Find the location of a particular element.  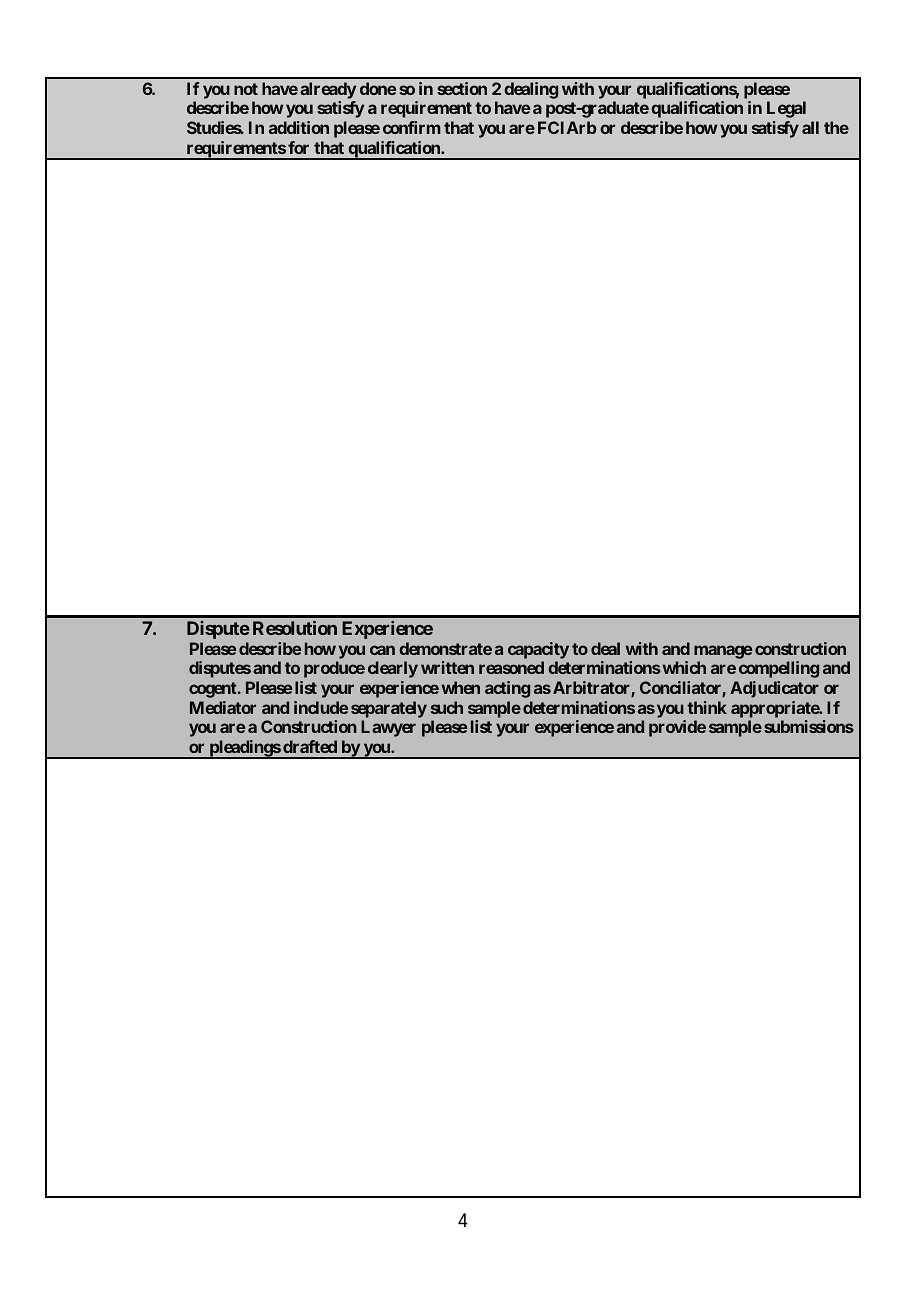

acting is located at coordinates (507, 689).
